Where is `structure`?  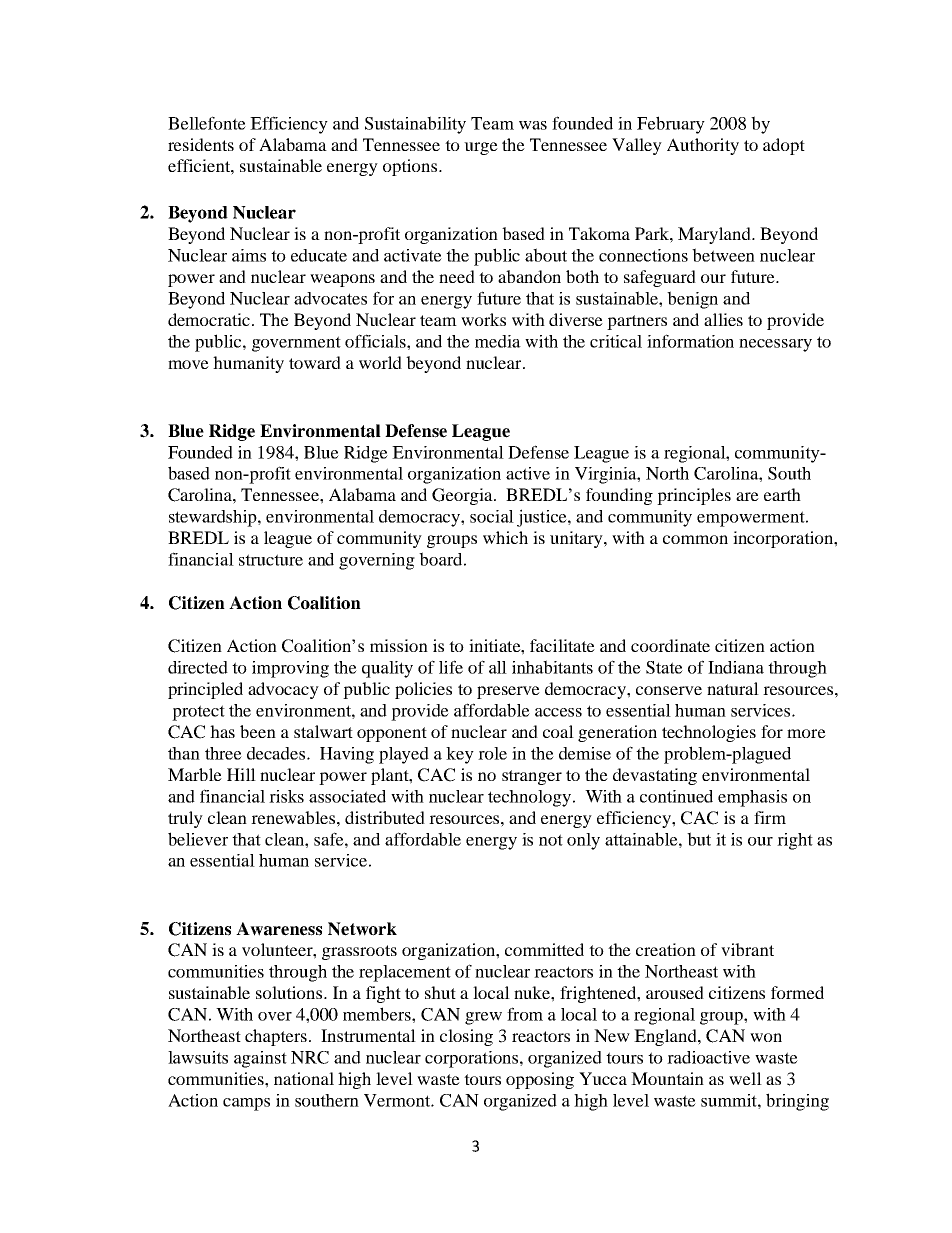 structure is located at coordinates (271, 560).
